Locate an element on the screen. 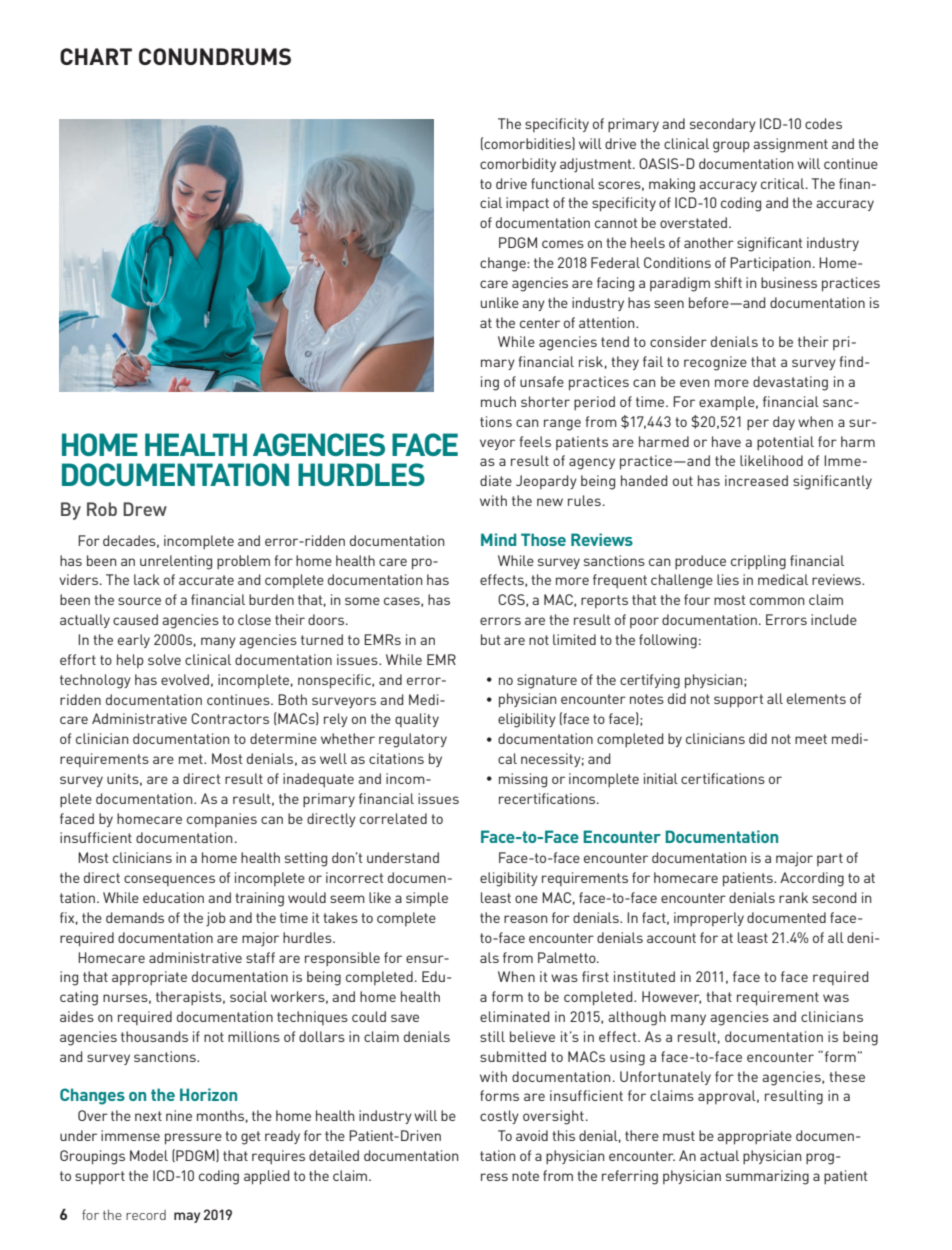 The height and width of the screenshot is (1250, 952). CONUNDRUMS is located at coordinates (215, 56).
